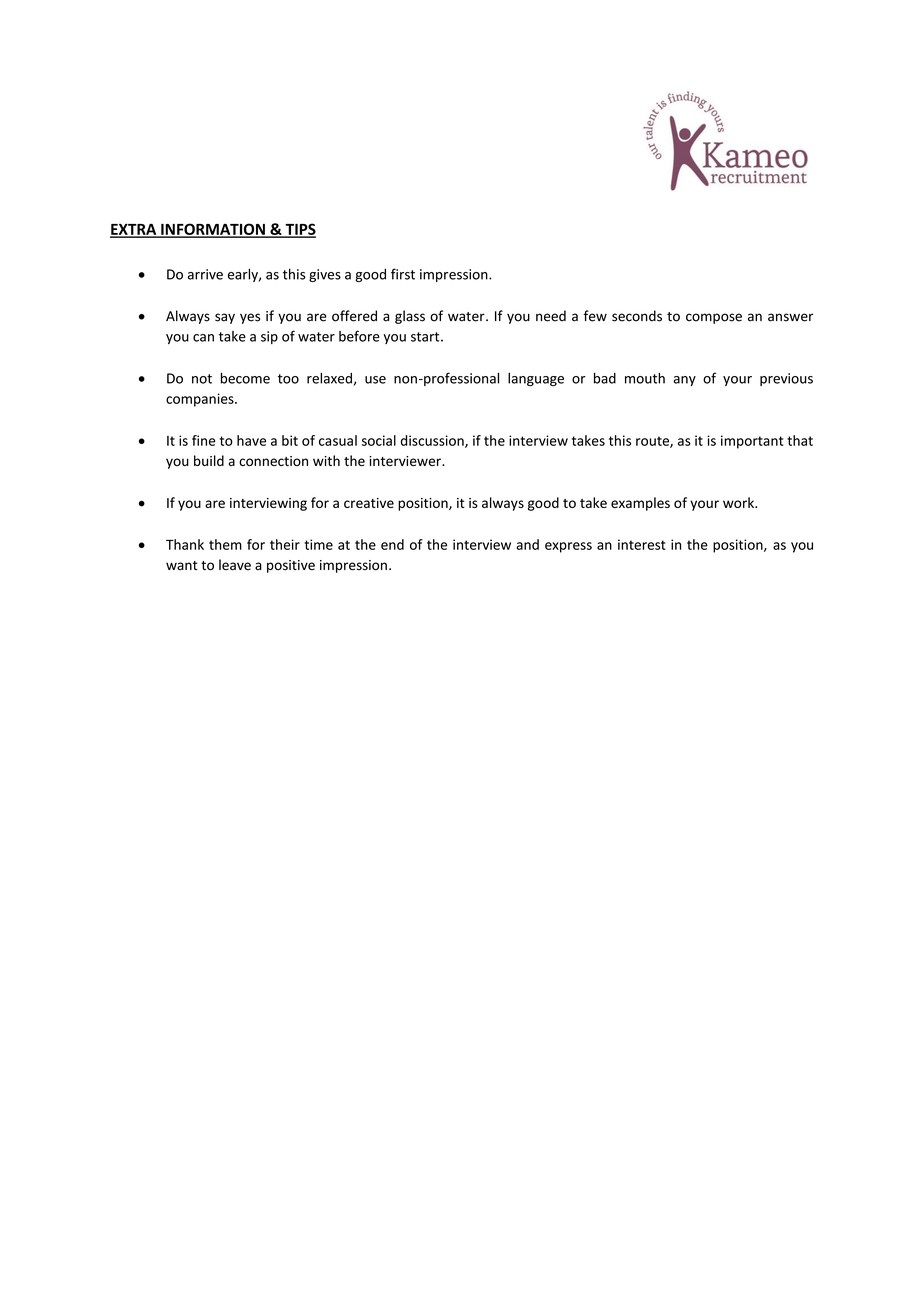  What do you see at coordinates (209, 460) in the document?
I see `build` at bounding box center [209, 460].
